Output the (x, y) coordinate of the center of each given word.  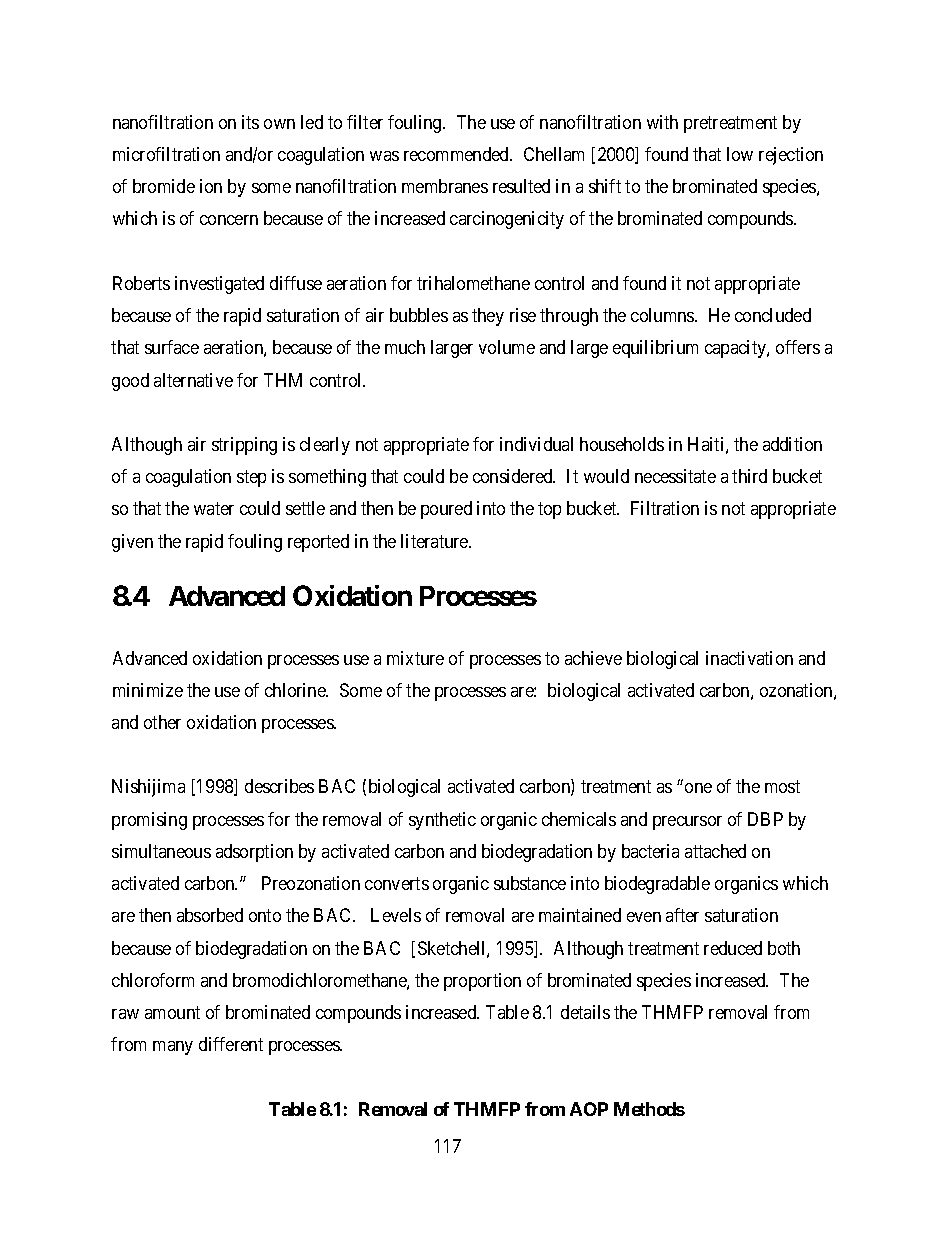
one (698, 788)
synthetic (442, 821)
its (250, 122)
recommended (457, 154)
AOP (589, 1109)
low (740, 154)
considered (514, 476)
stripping (244, 446)
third (749, 476)
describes (279, 786)
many (173, 1048)
